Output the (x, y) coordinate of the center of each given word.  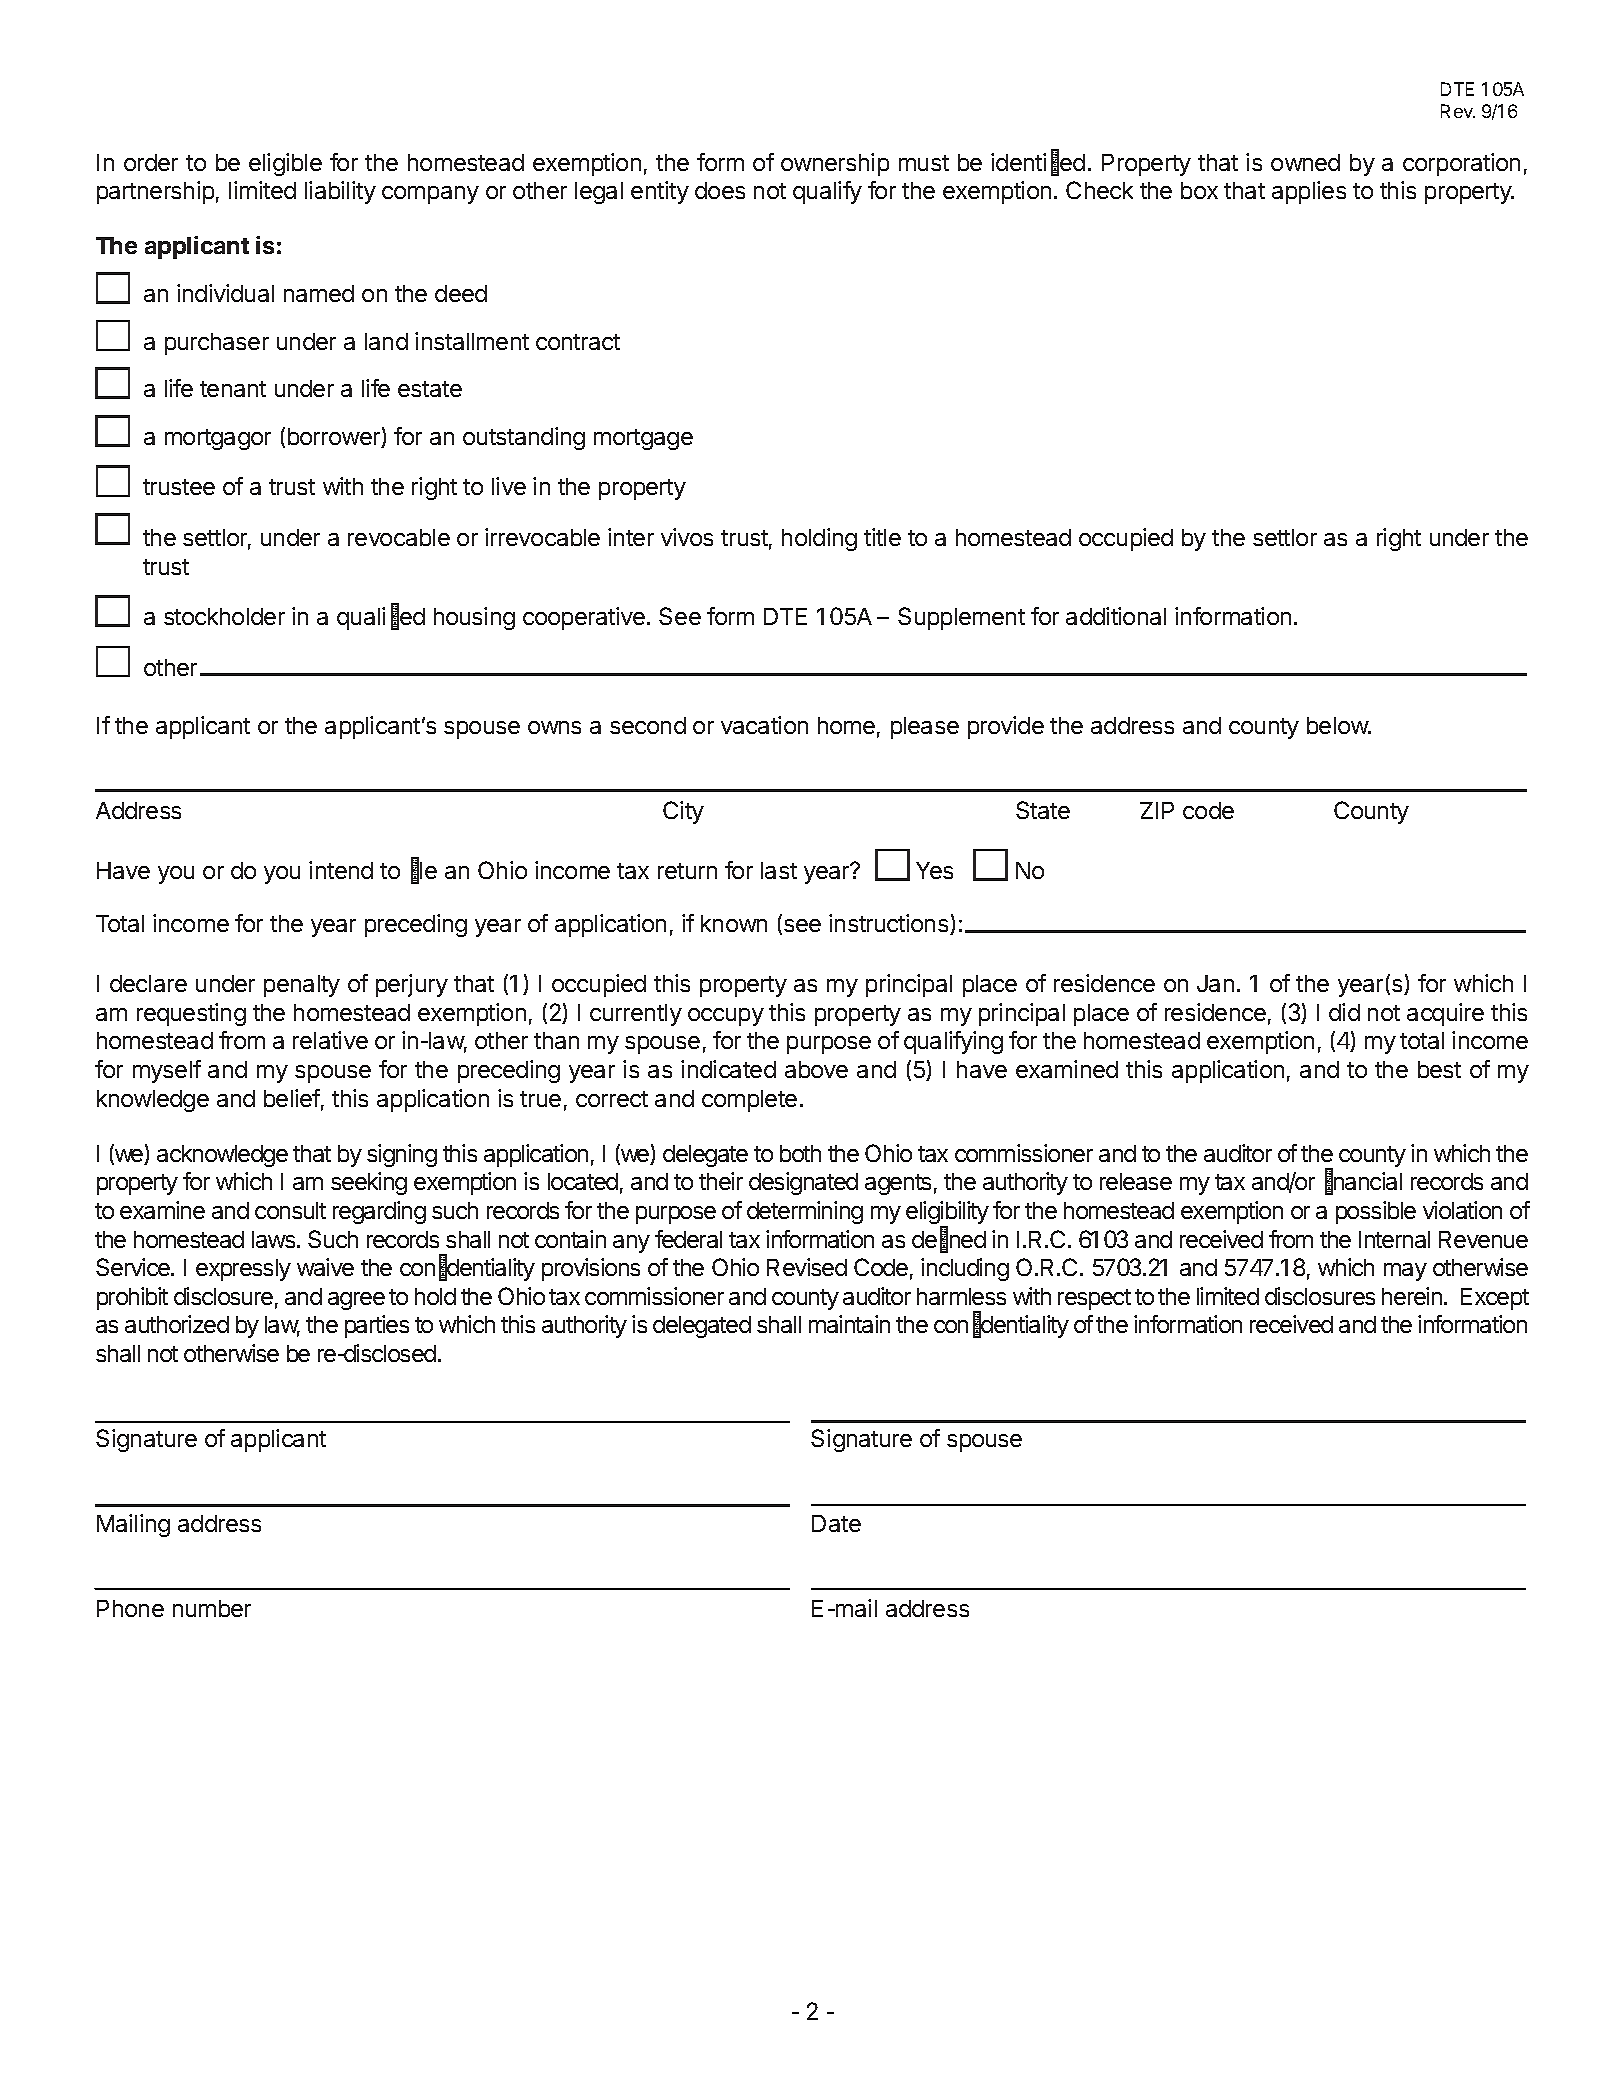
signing (402, 1155)
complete (749, 1101)
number (212, 1608)
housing (474, 618)
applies (1309, 192)
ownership (835, 164)
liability (340, 192)
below (1338, 725)
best (1439, 1069)
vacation (764, 725)
